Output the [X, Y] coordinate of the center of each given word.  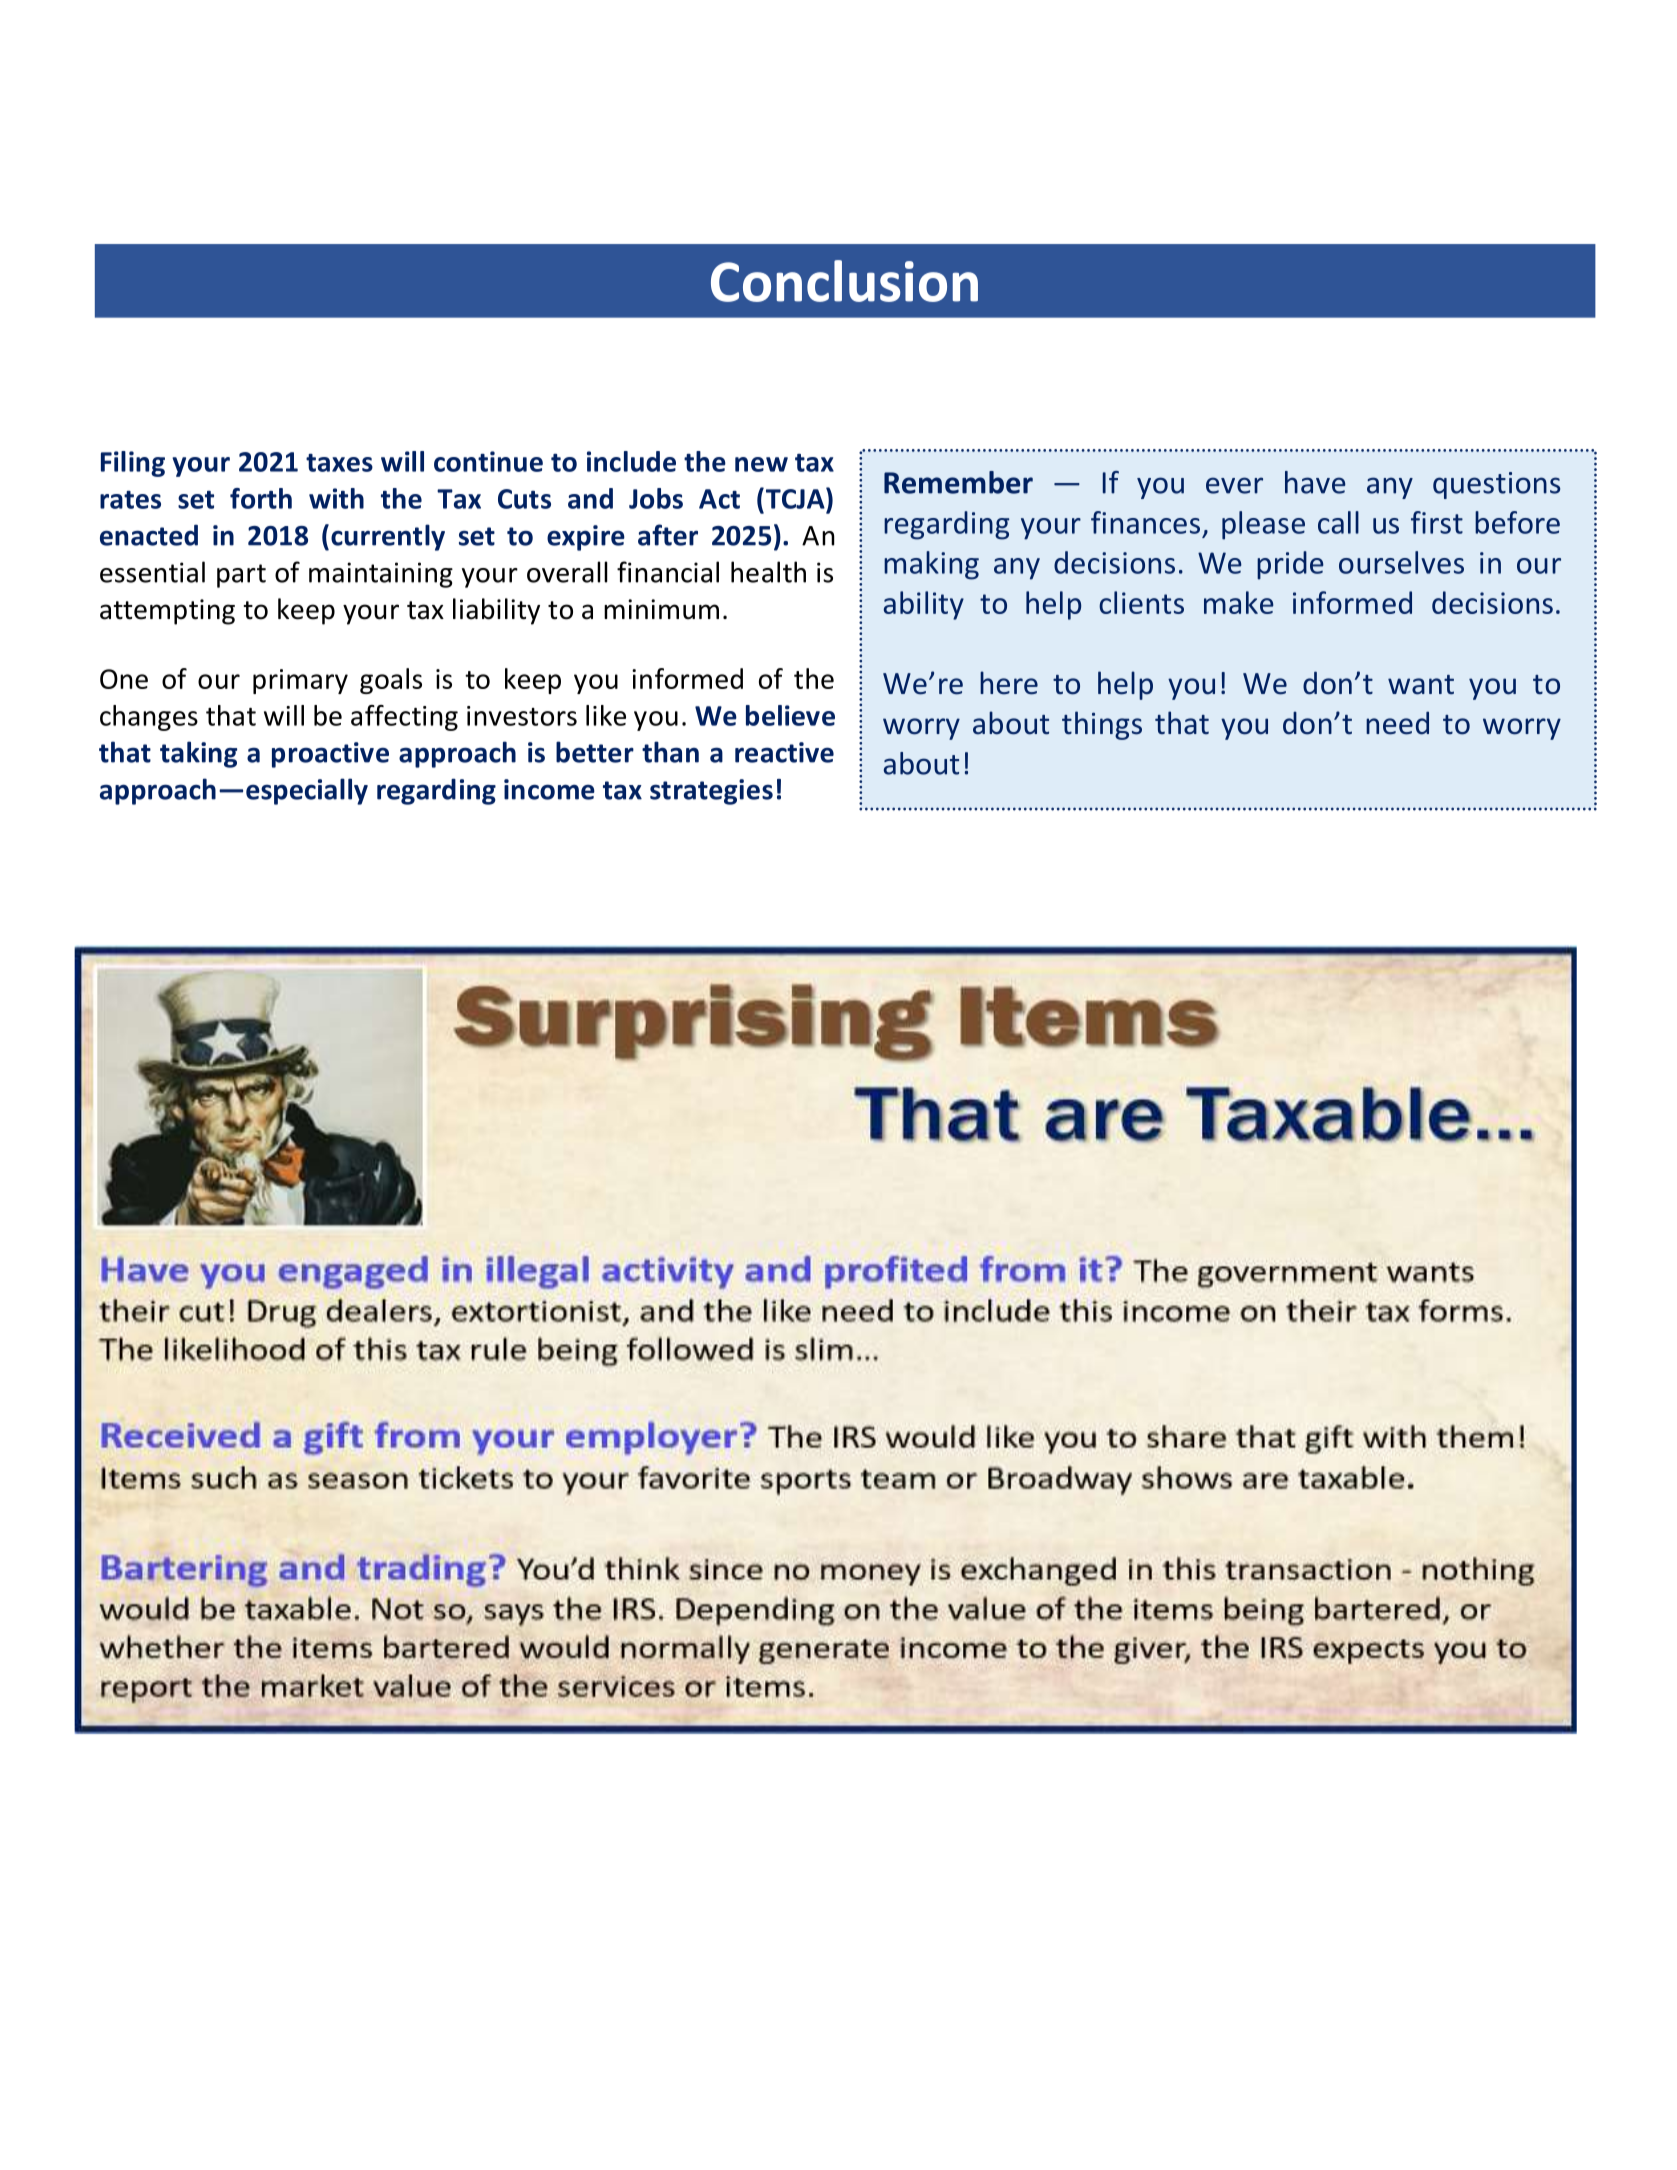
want [1421, 685]
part [241, 576]
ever [1234, 485]
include [631, 461]
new [761, 464]
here [1009, 683]
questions [1496, 485]
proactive [330, 755]
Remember [958, 482]
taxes [339, 463]
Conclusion [844, 281]
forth [261, 498]
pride [1290, 565]
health [768, 572]
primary [300, 681]
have [1315, 482]
